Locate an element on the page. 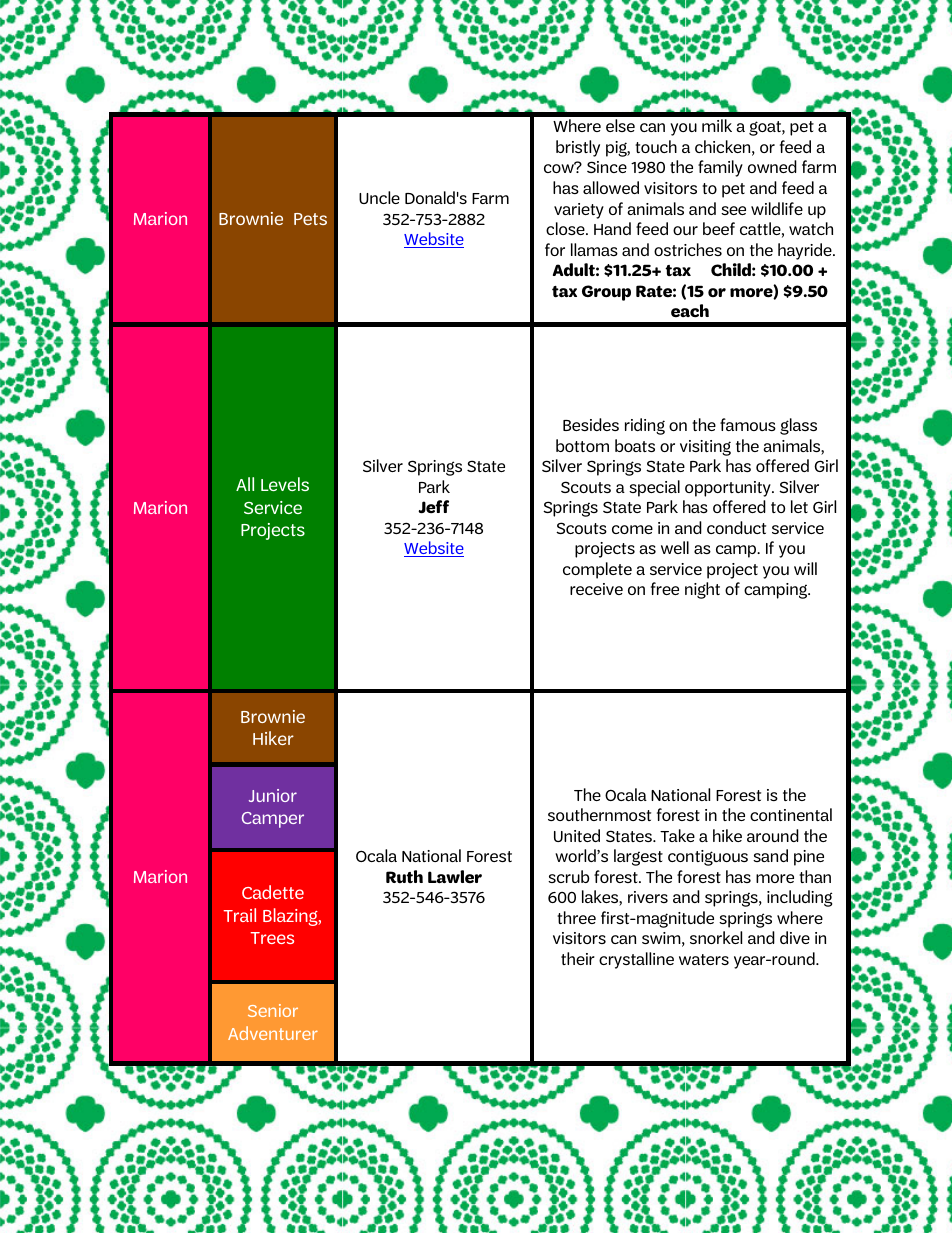  Senior is located at coordinates (273, 1010).
